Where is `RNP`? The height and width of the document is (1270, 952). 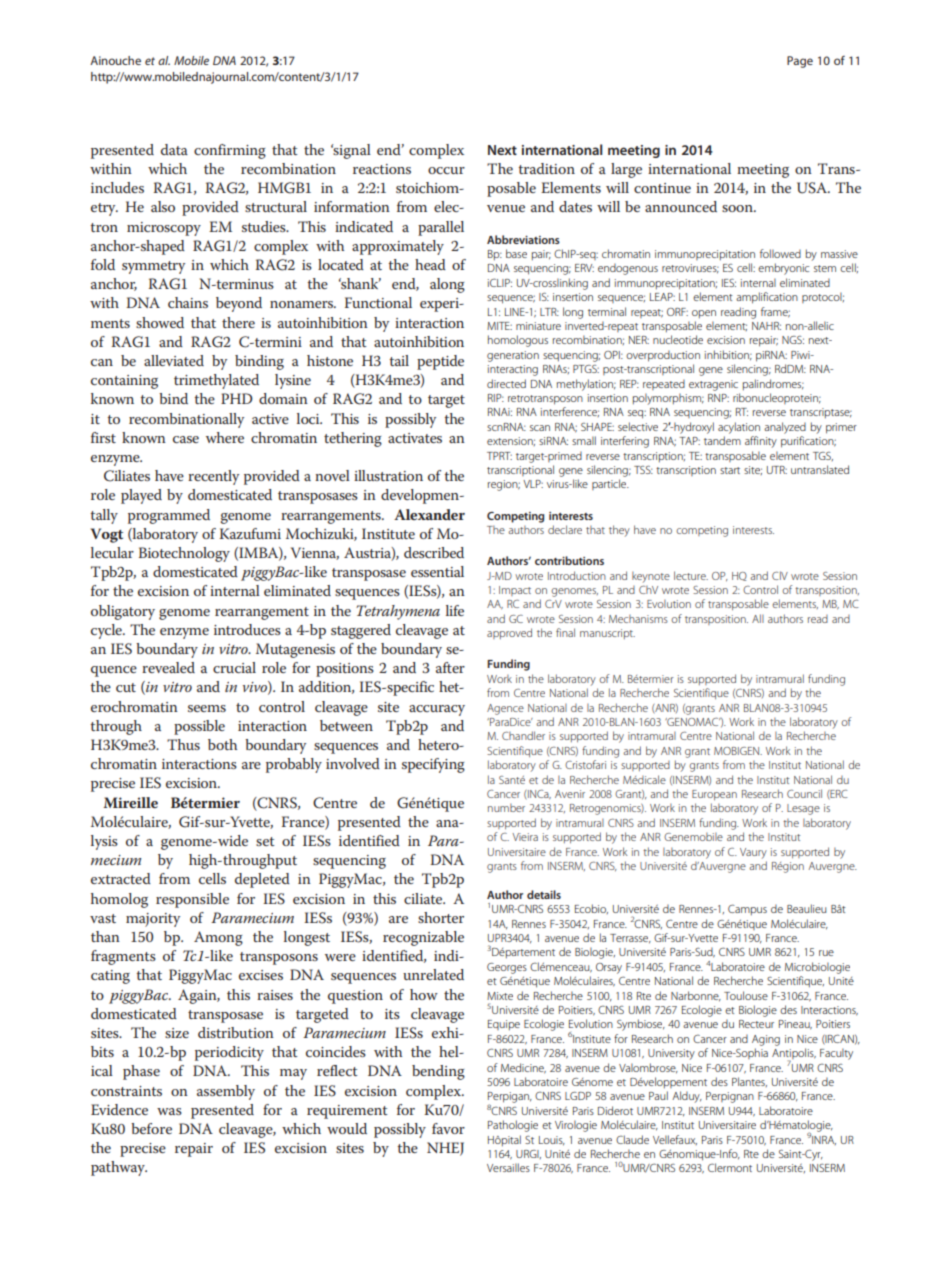
RNP is located at coordinates (718, 398).
